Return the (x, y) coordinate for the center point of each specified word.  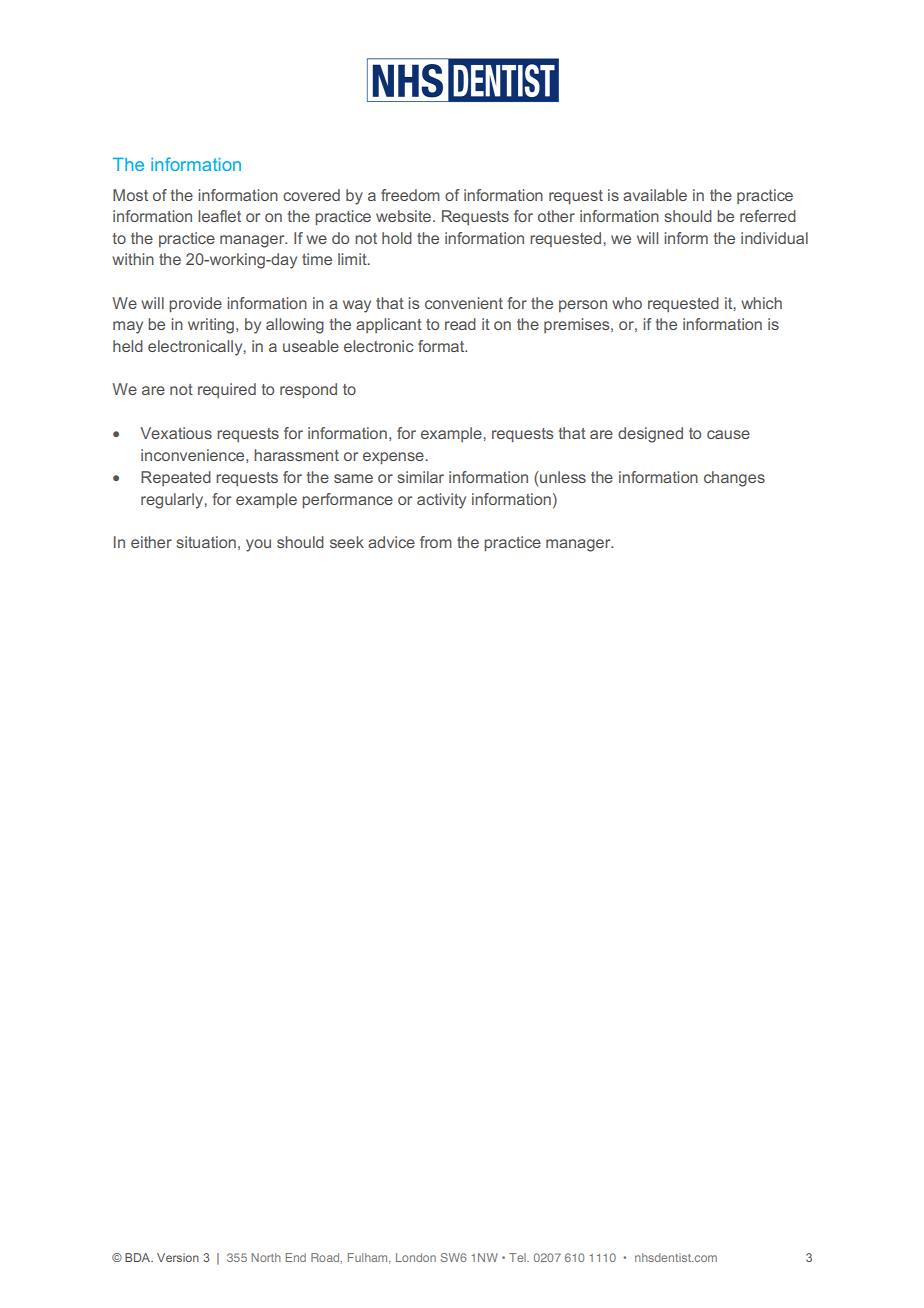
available (655, 195)
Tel (518, 1257)
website (403, 216)
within (133, 259)
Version (178, 1257)
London (416, 1257)
